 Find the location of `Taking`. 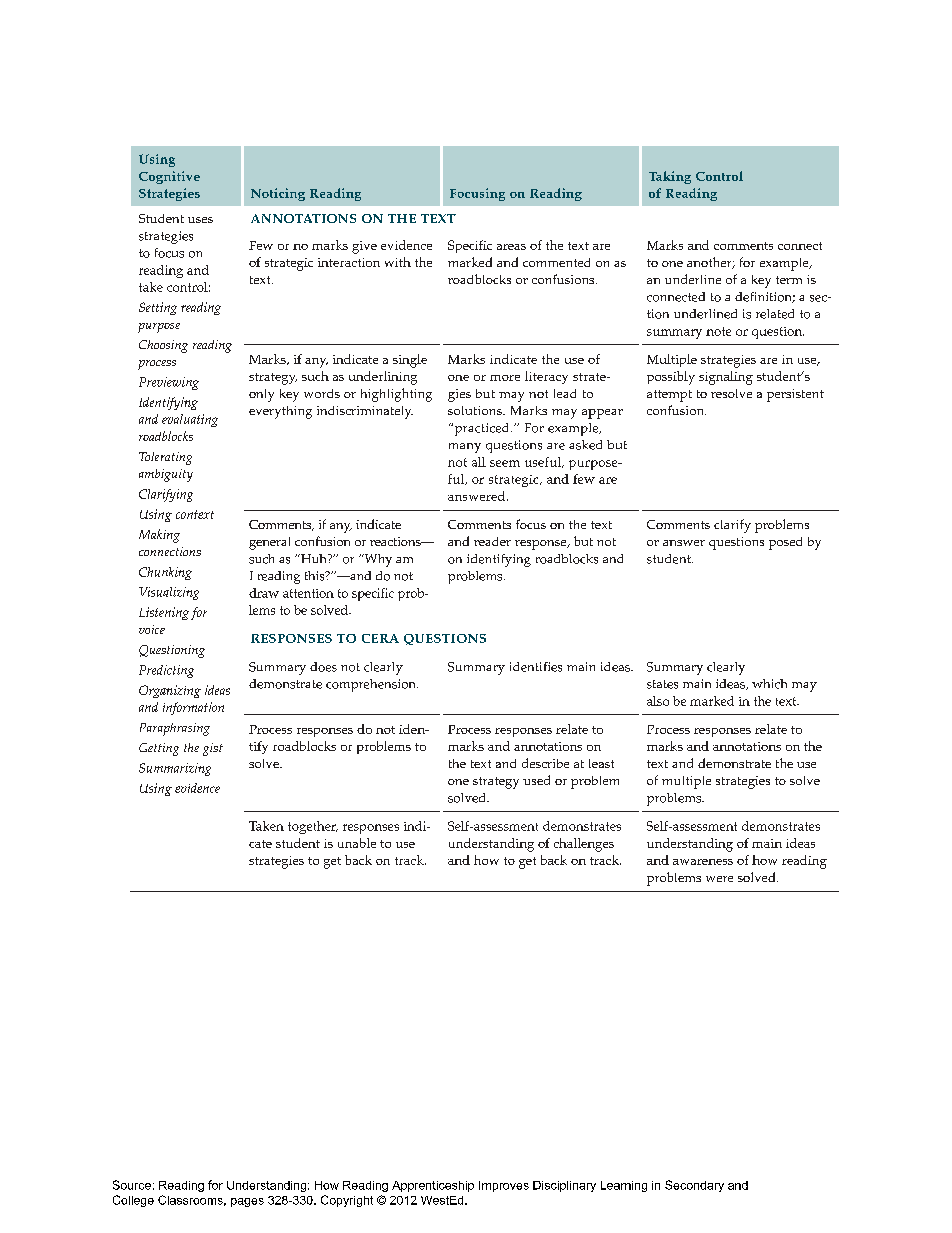

Taking is located at coordinates (670, 177).
